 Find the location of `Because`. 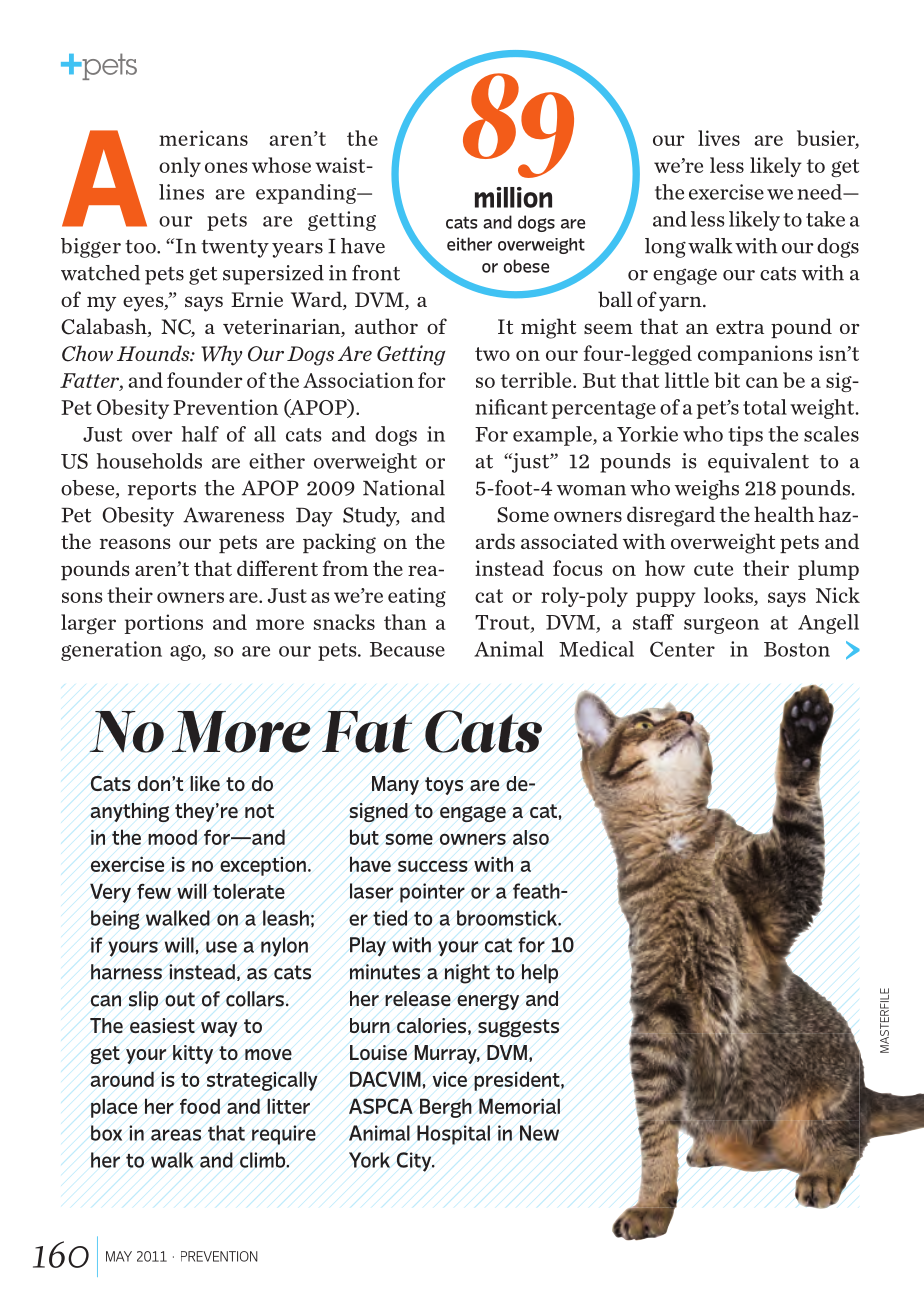

Because is located at coordinates (407, 649).
